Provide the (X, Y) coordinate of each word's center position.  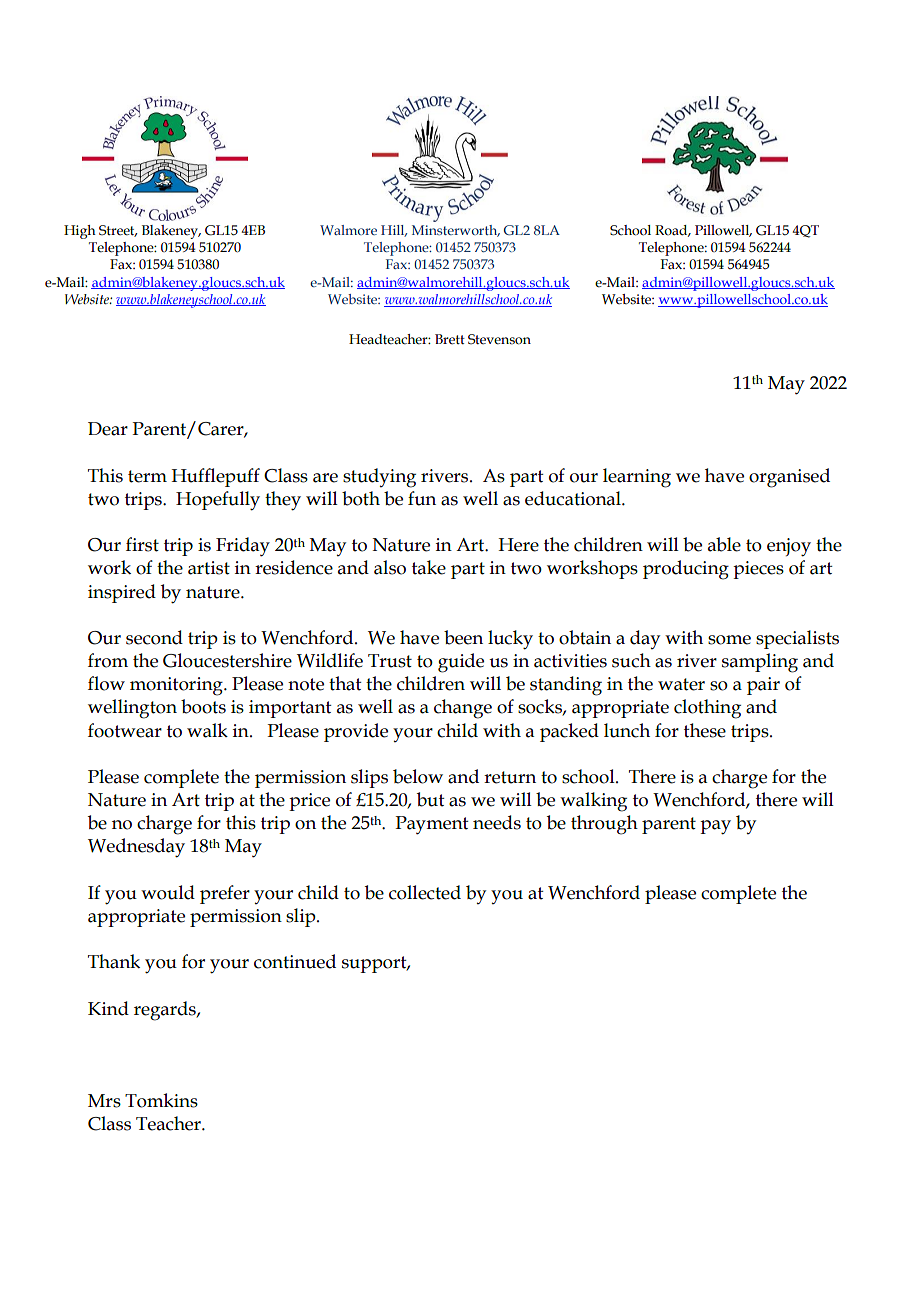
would (168, 892)
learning (637, 478)
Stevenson (499, 339)
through (604, 825)
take (429, 567)
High (80, 232)
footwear (125, 730)
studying (379, 478)
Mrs (104, 1101)
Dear (108, 429)
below (418, 776)
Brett (450, 339)
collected (425, 892)
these (705, 730)
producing (686, 570)
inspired (122, 593)
